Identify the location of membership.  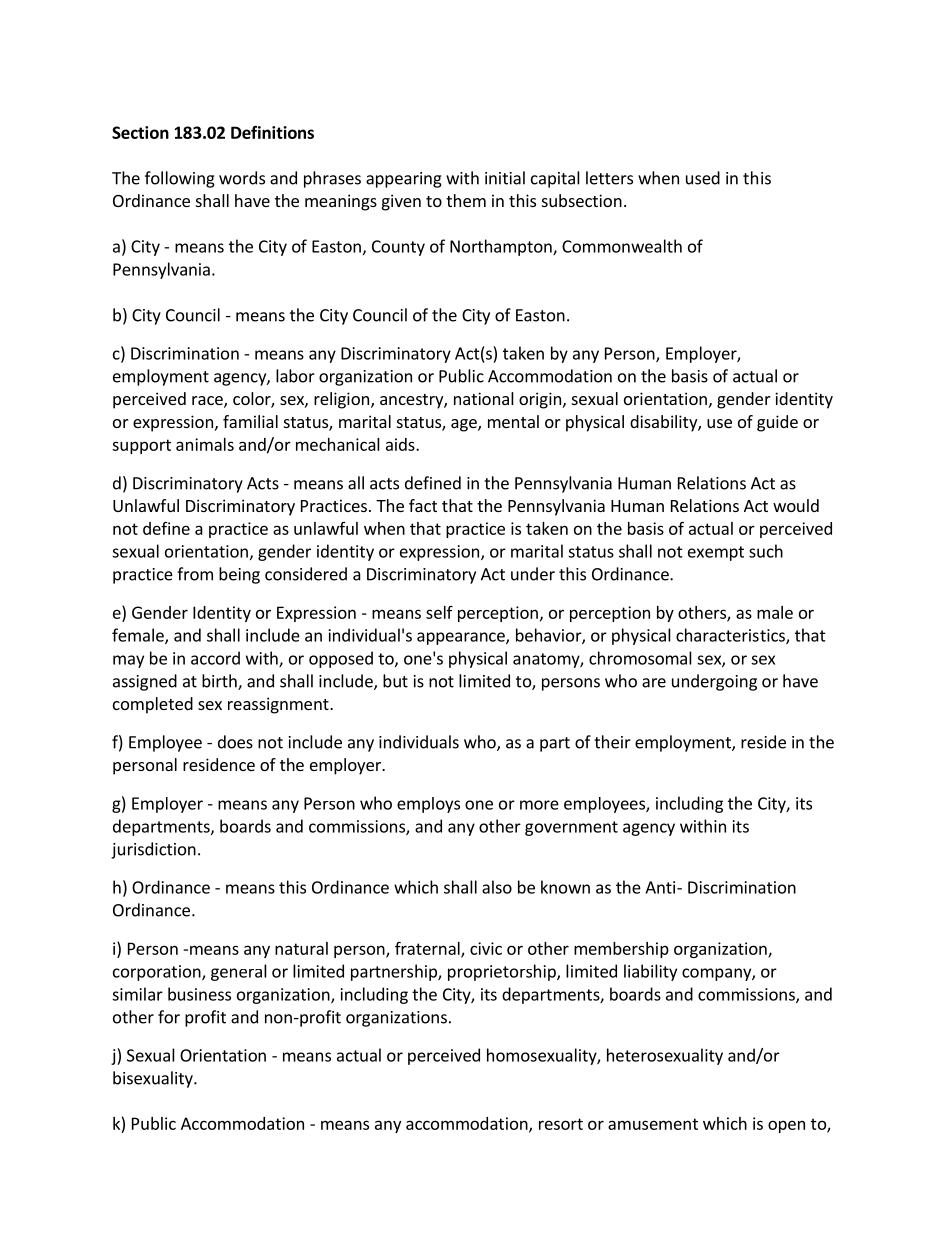
(621, 950).
